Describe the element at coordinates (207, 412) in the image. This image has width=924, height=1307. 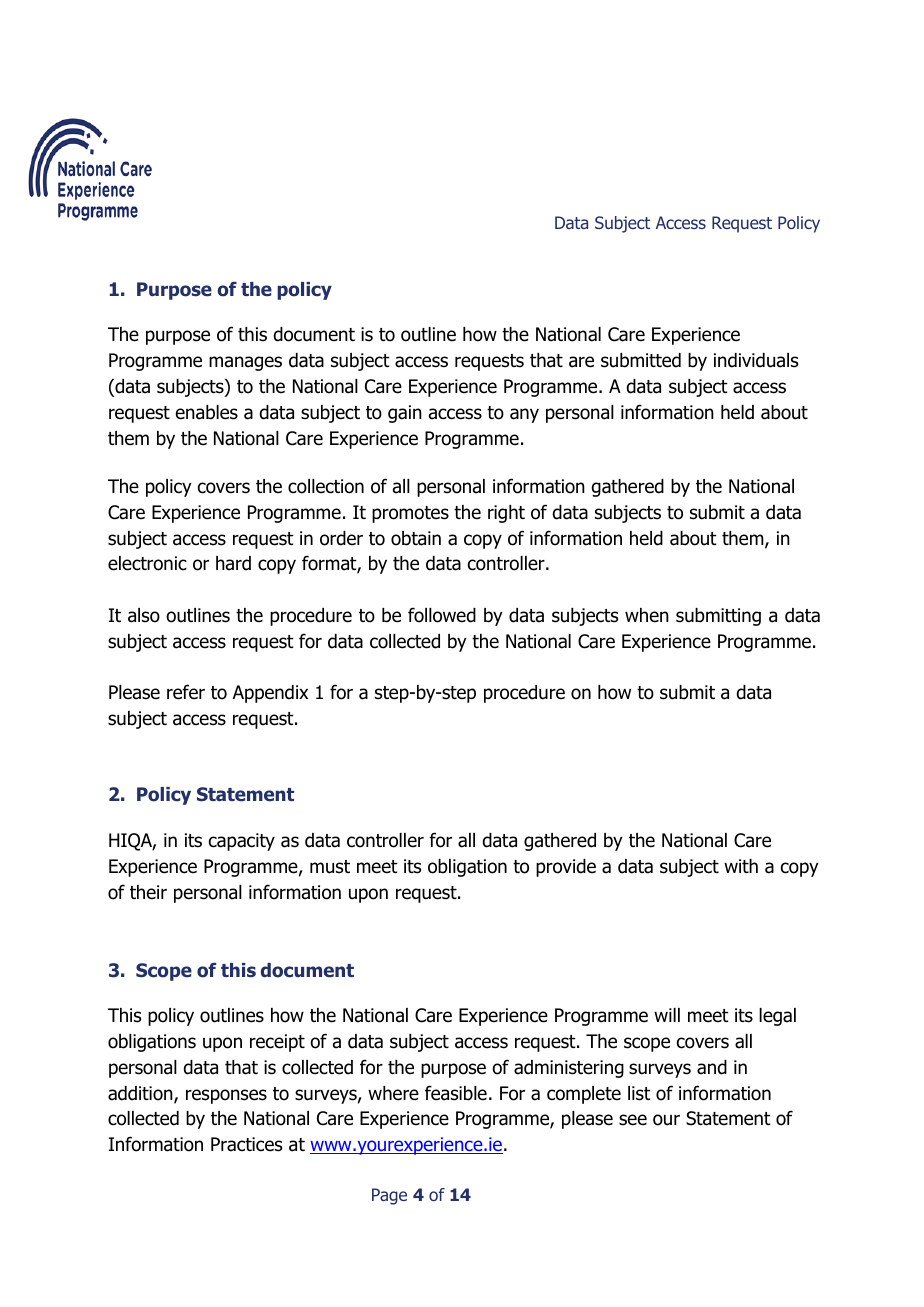
I see `enables` at that location.
